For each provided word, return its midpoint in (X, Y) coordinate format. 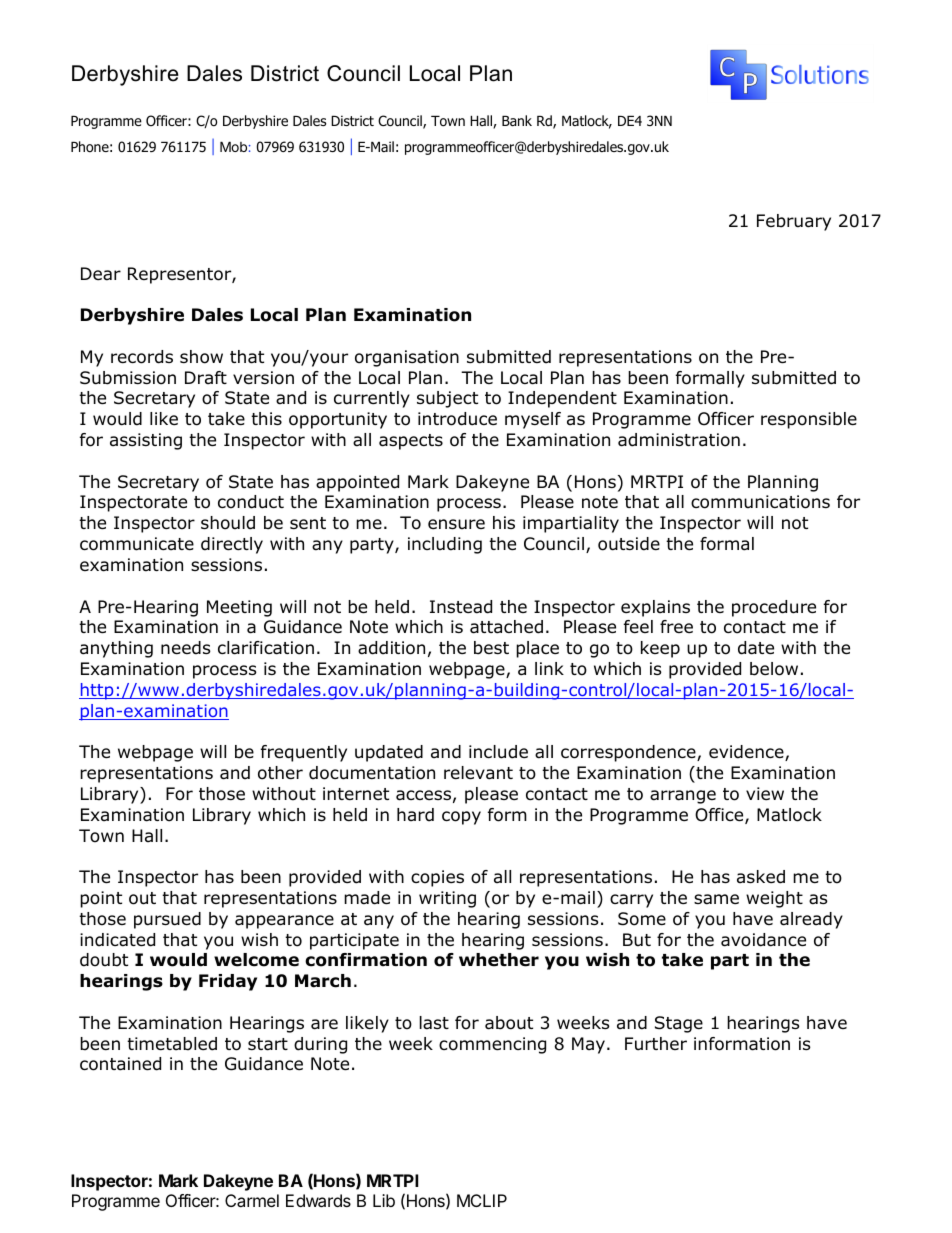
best (491, 648)
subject (447, 399)
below (774, 669)
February (794, 222)
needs (186, 648)
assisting (146, 441)
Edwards (318, 1200)
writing (447, 899)
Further (656, 1044)
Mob (233, 146)
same (716, 899)
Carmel (252, 1200)
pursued (167, 920)
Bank (517, 120)
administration (679, 440)
